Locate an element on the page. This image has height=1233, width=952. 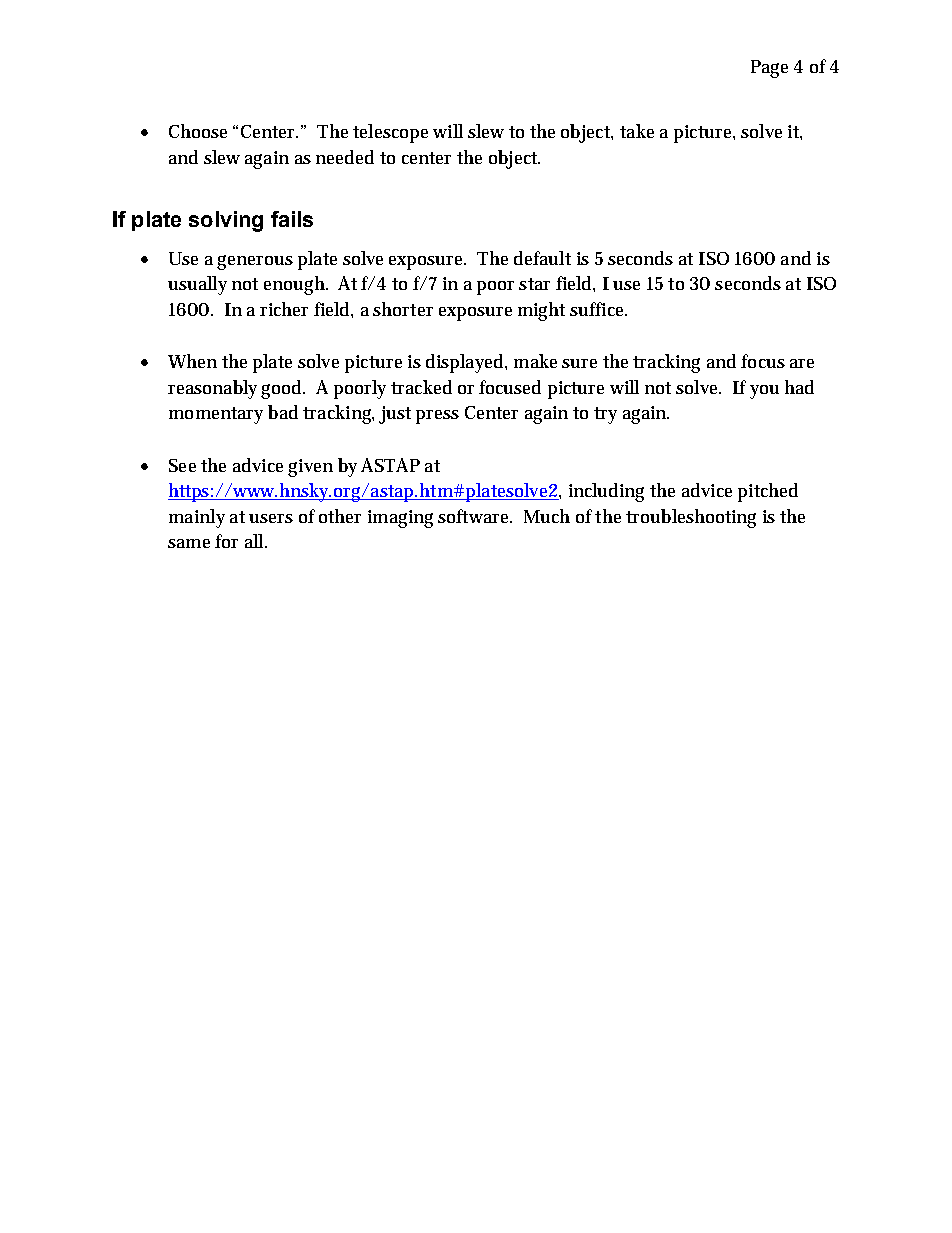
bad is located at coordinates (283, 412).
